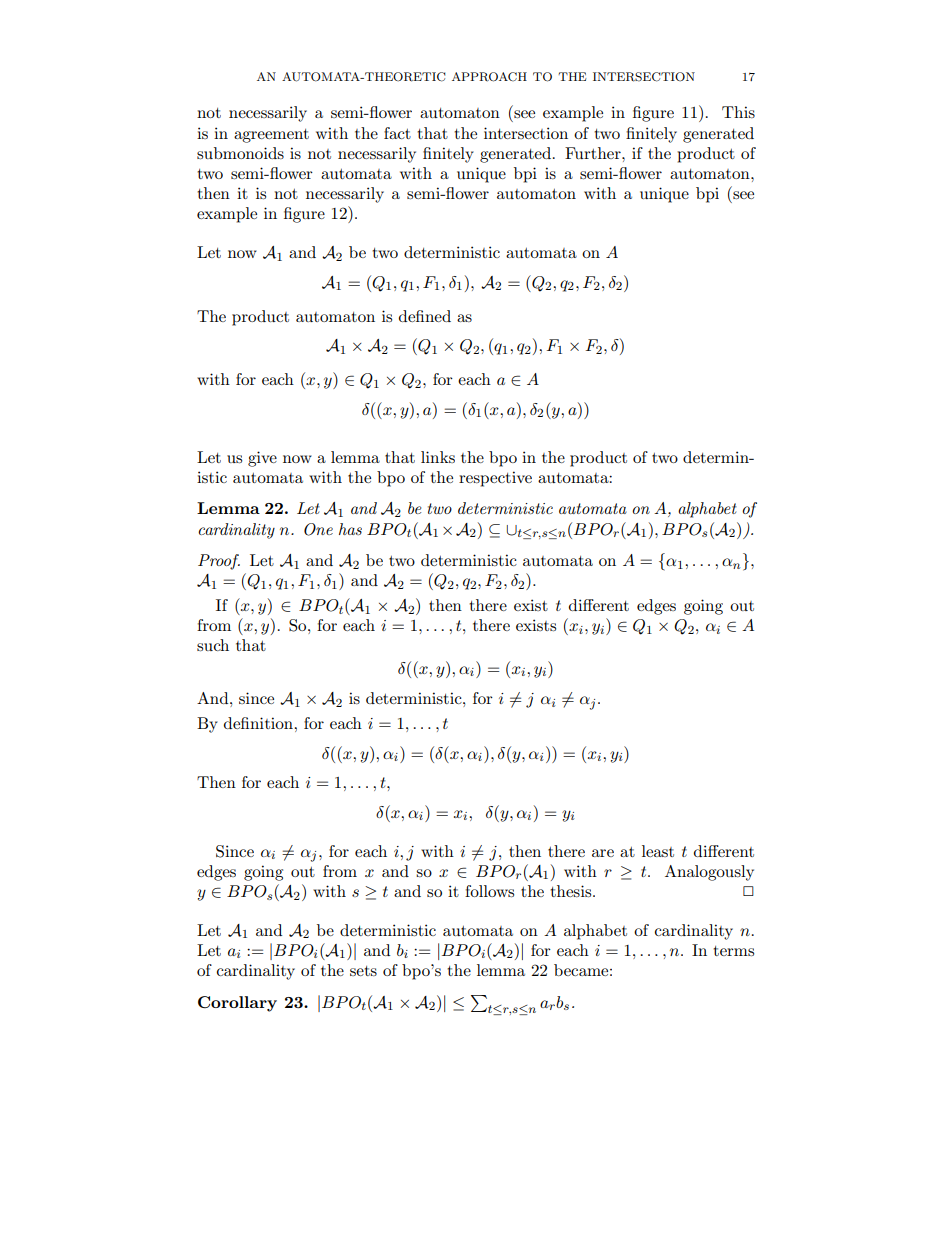 This screenshot has width=952, height=1233. Describe the element at coordinates (495, 479) in the screenshot. I see `respective` at that location.
